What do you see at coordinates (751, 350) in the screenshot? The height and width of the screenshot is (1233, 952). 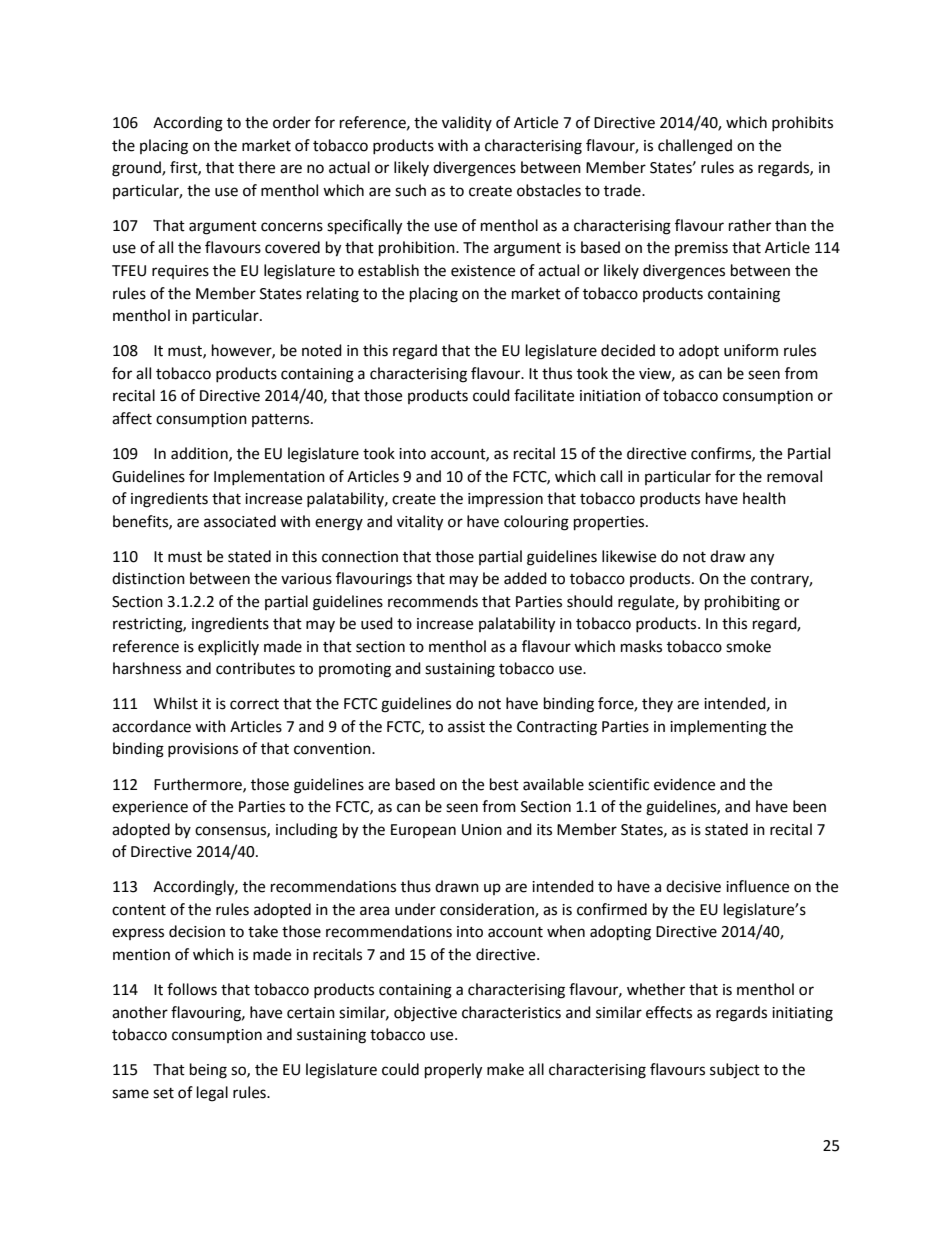 I see `uniform` at bounding box center [751, 350].
